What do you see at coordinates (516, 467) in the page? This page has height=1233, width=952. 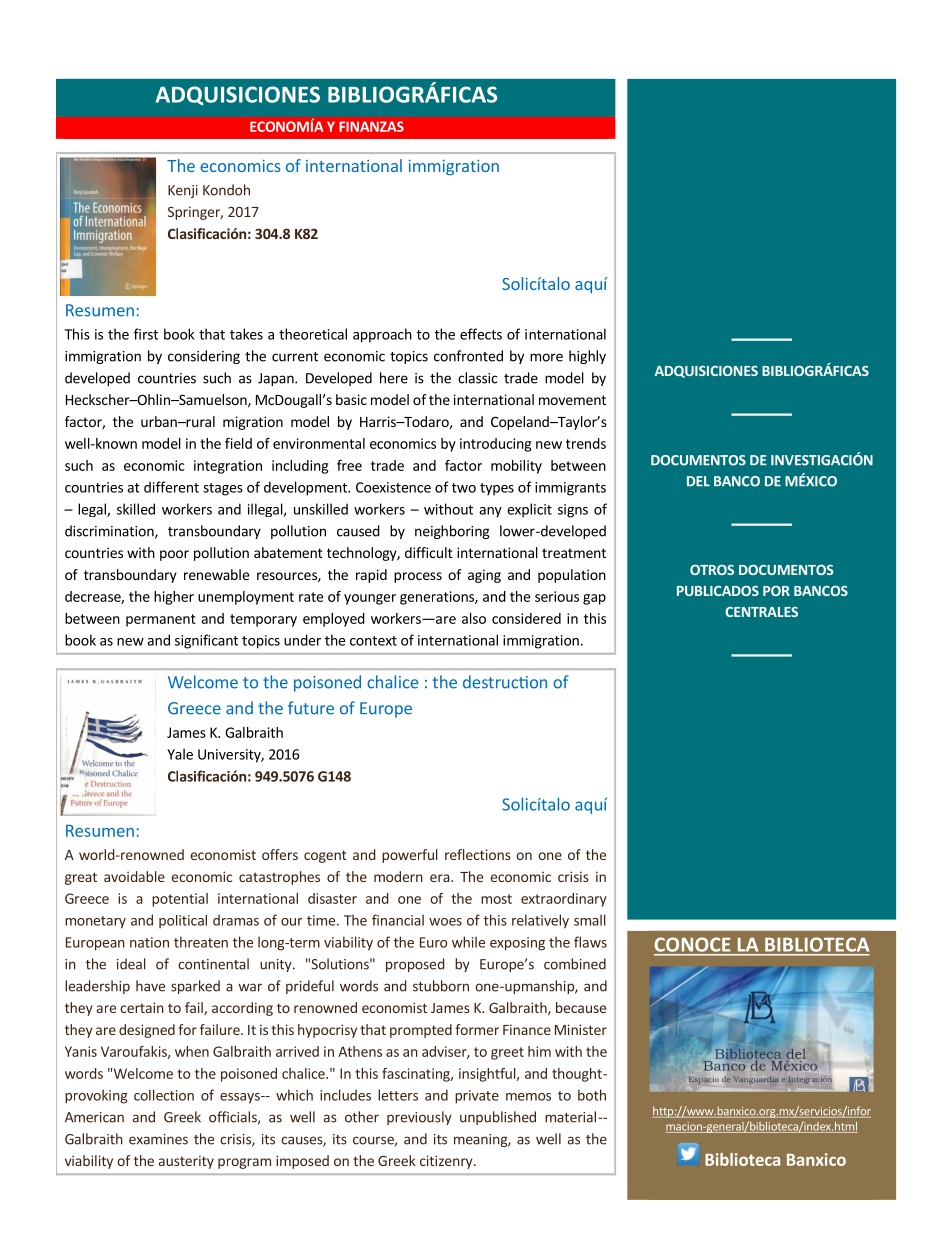 I see `mobility` at bounding box center [516, 467].
